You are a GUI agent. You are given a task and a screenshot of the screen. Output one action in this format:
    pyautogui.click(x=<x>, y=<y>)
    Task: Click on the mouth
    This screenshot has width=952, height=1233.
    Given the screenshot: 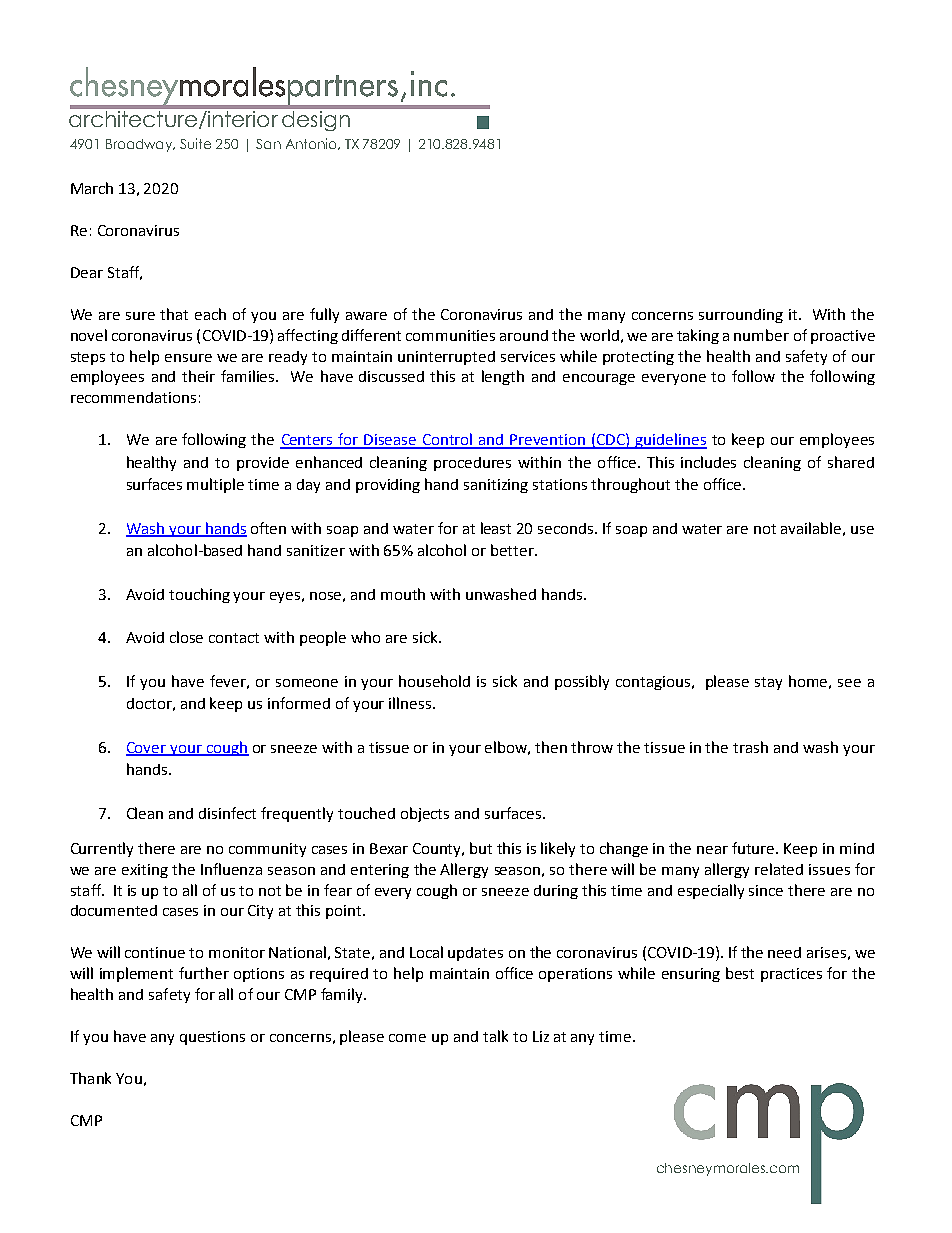 What is the action you would take?
    pyautogui.click(x=403, y=594)
